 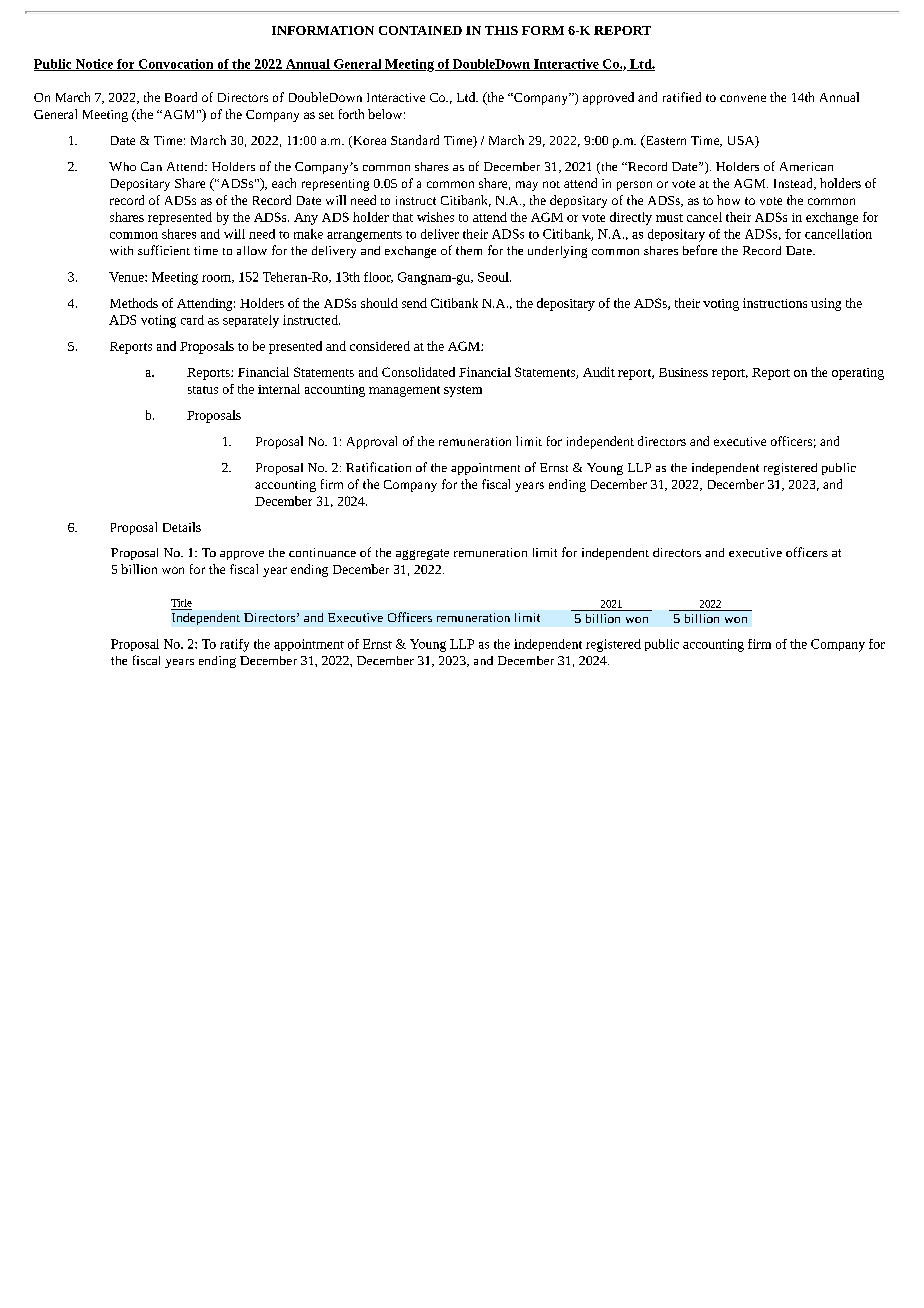 I want to click on convene, so click(x=743, y=98).
